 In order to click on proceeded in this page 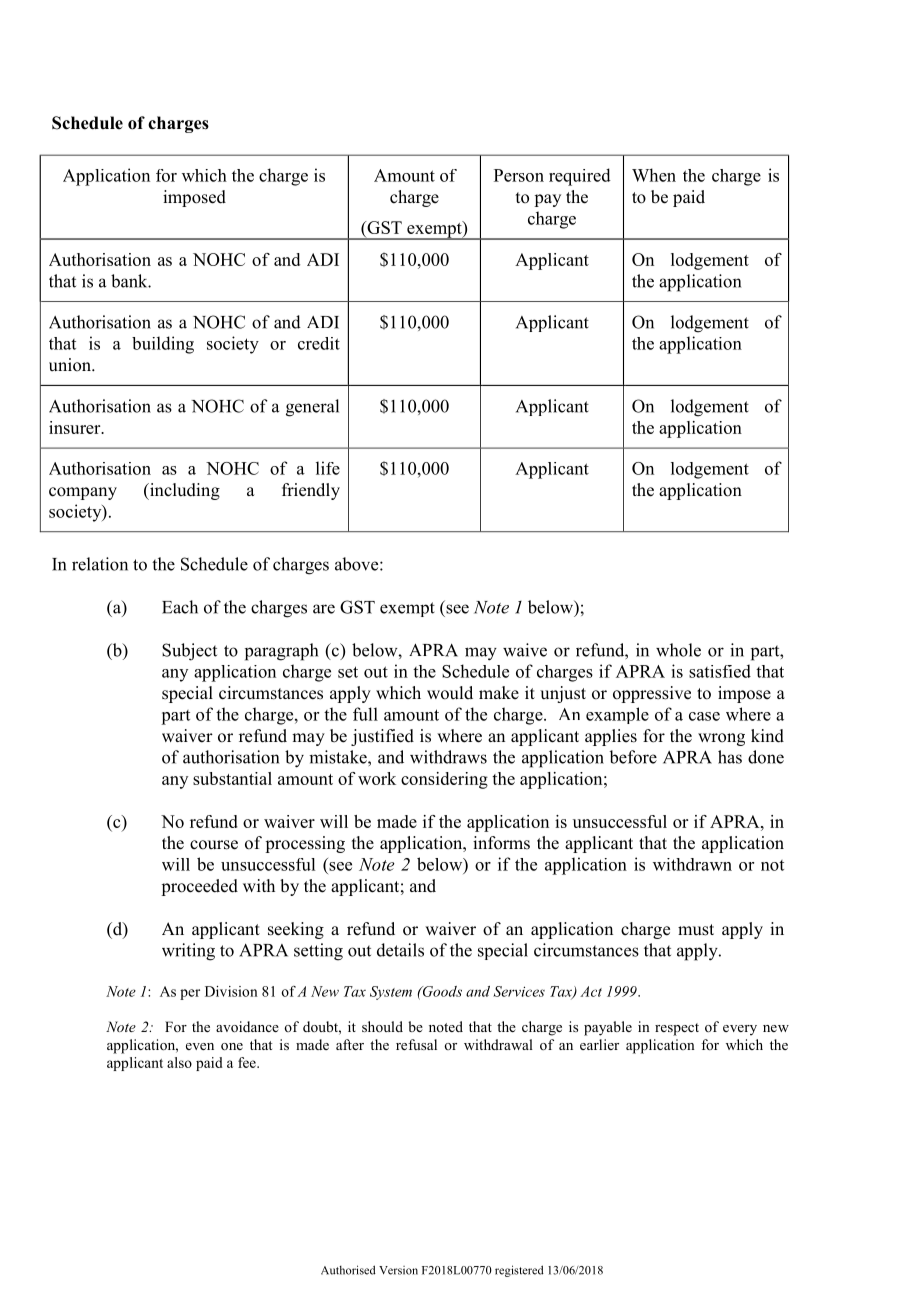, I will do `click(199, 887)`.
